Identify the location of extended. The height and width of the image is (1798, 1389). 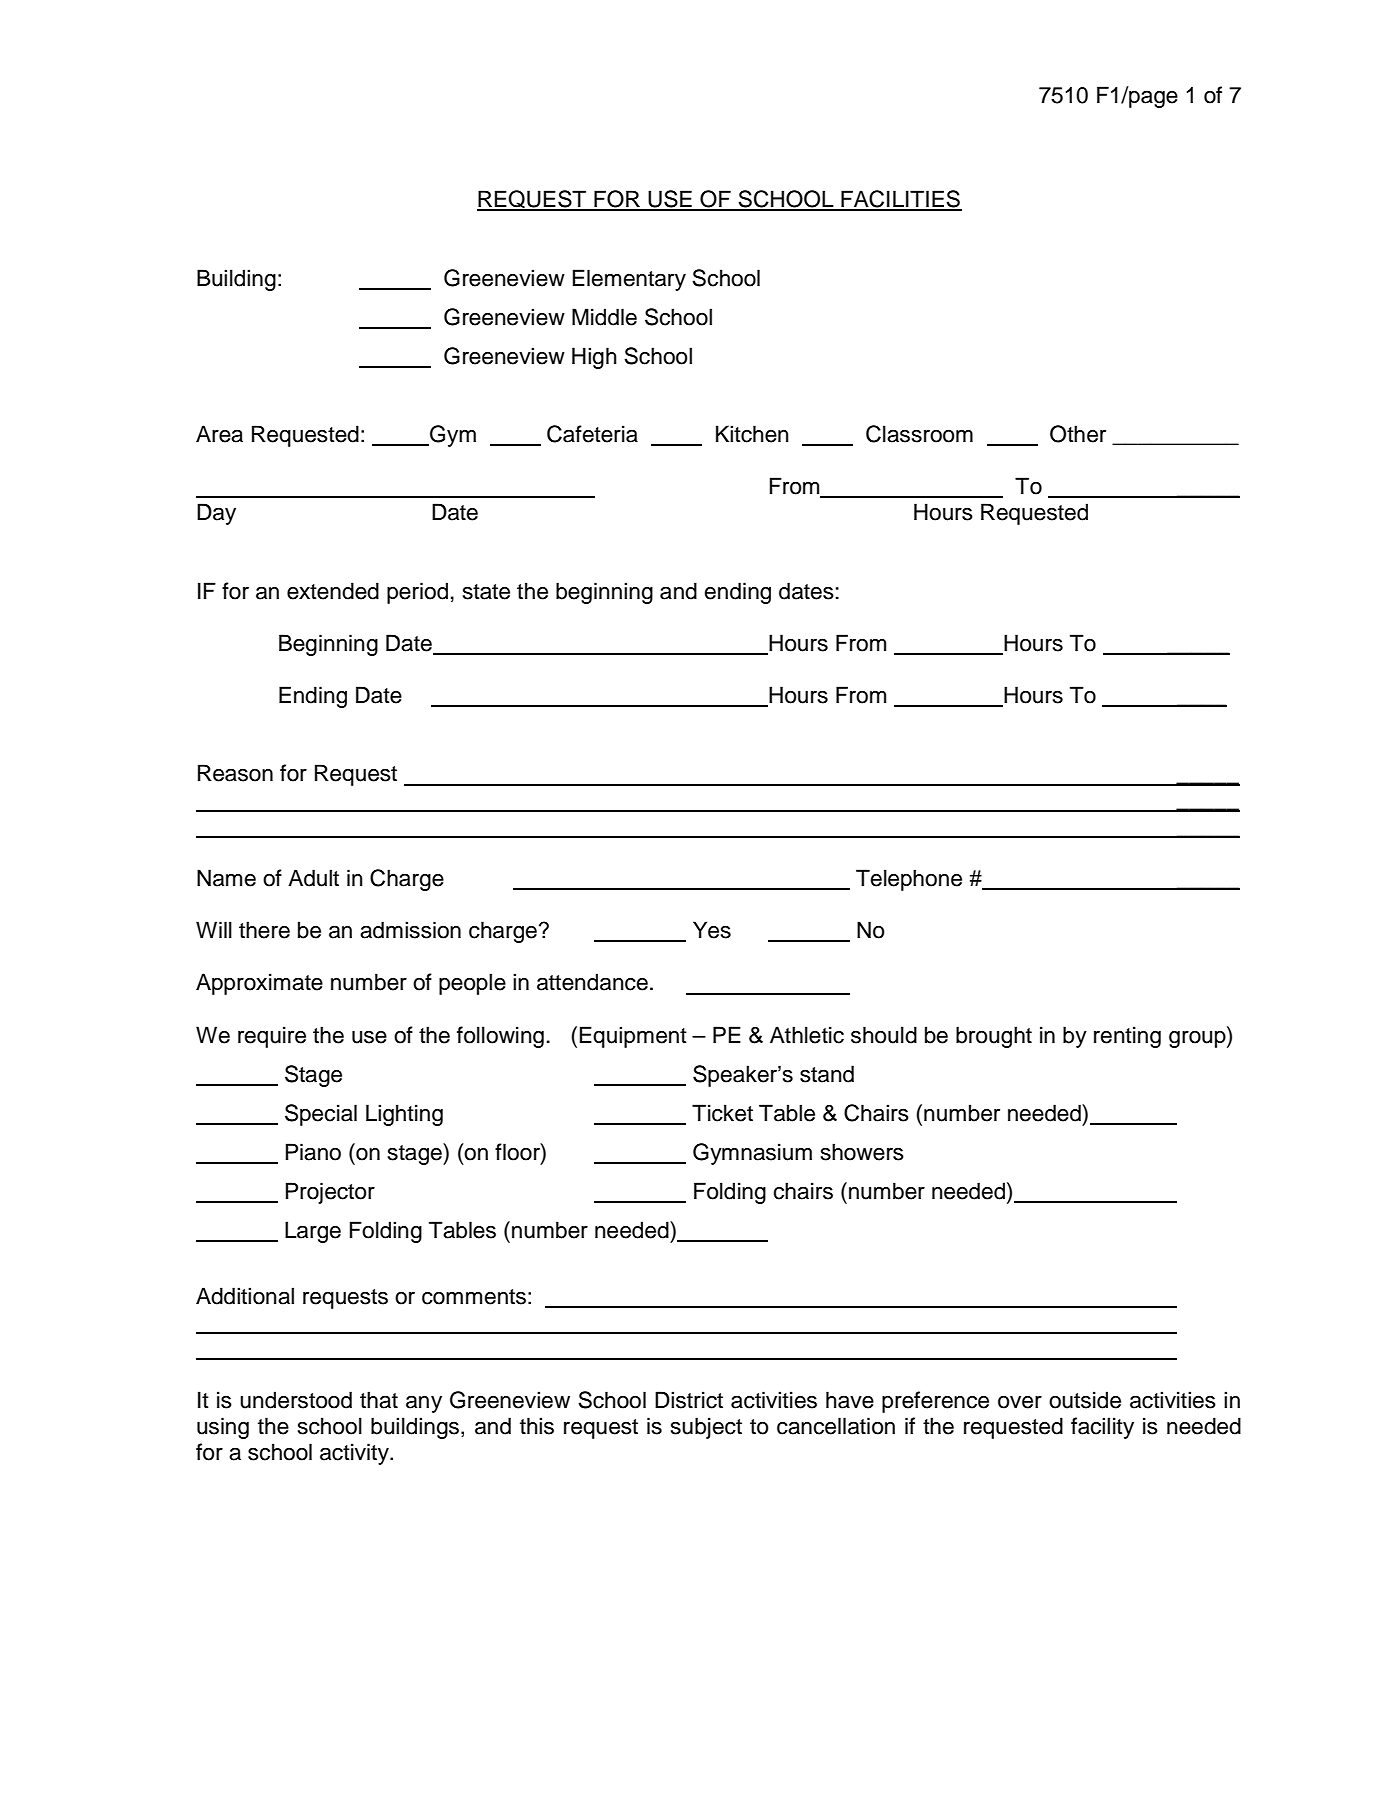
(333, 591).
